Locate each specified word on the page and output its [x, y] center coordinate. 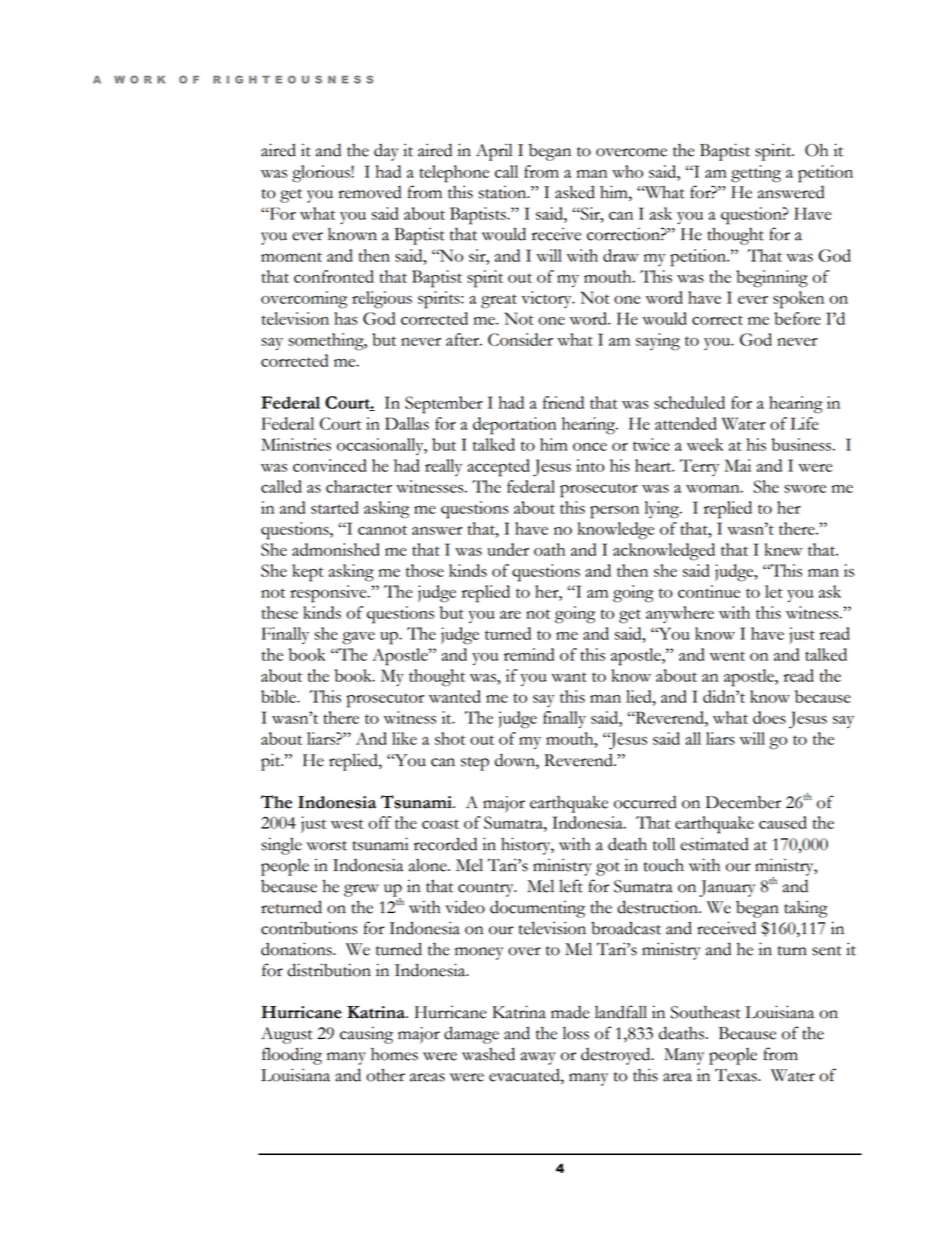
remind [529, 654]
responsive [329, 594]
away [538, 1058]
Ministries [296, 444]
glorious [322, 174]
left [571, 886]
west [347, 824]
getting [756, 174]
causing [366, 1035]
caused [783, 822]
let [774, 591]
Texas [737, 1075]
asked [575, 192]
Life [804, 423]
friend [563, 402]
